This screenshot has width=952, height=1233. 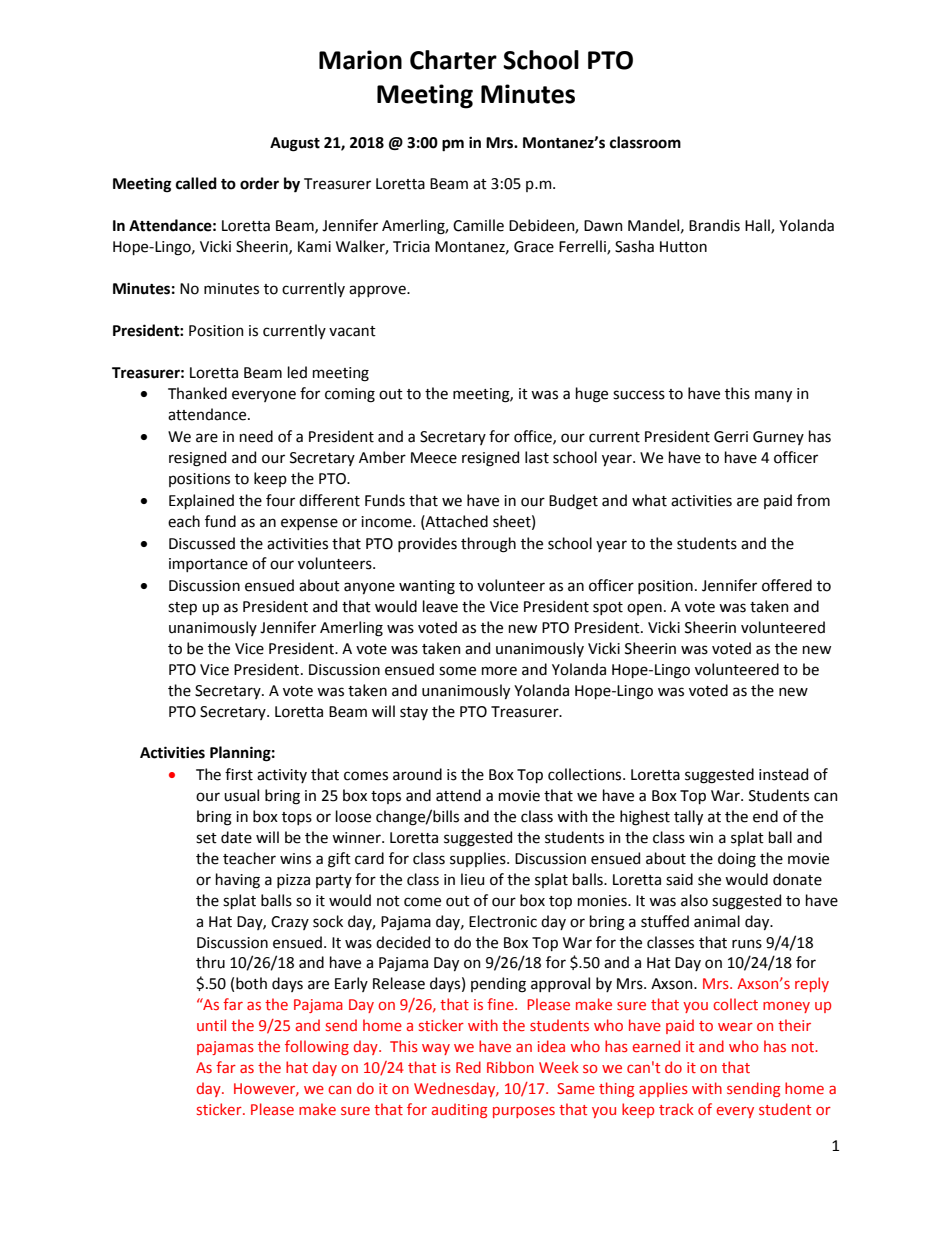 What do you see at coordinates (731, 437) in the screenshot?
I see `Gerri` at bounding box center [731, 437].
